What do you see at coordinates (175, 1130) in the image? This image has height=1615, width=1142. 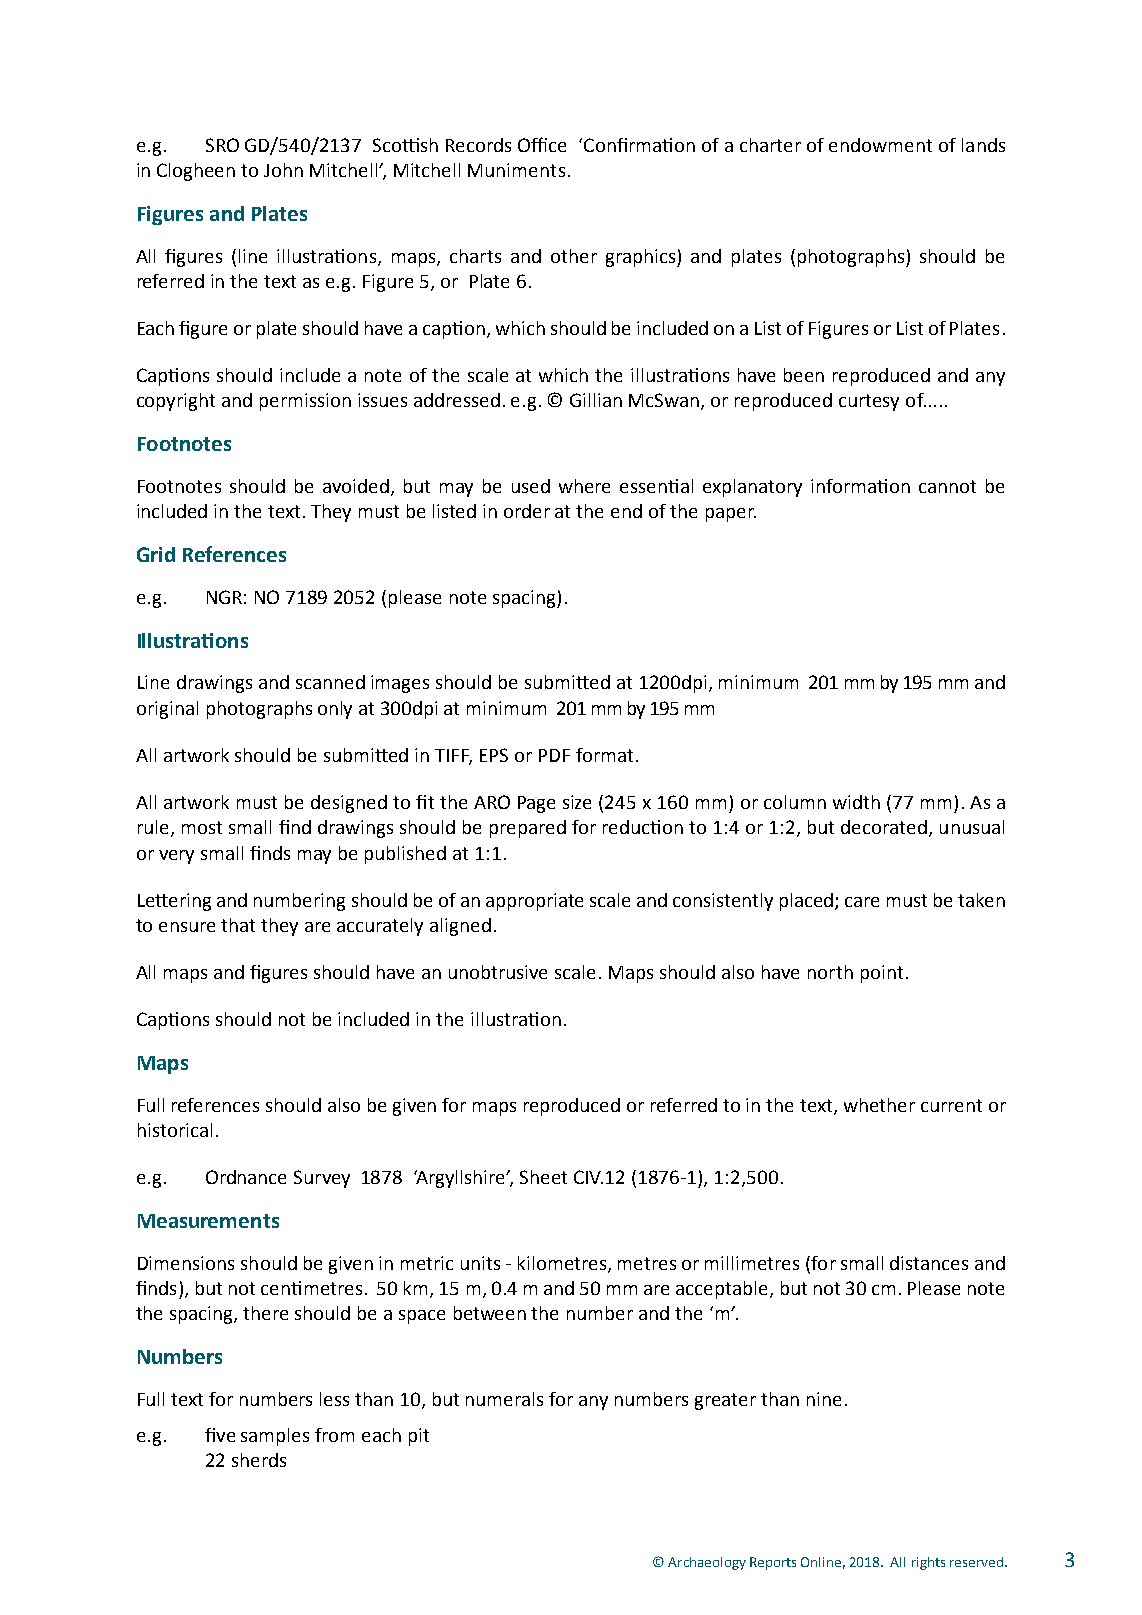 I see `historical` at bounding box center [175, 1130].
